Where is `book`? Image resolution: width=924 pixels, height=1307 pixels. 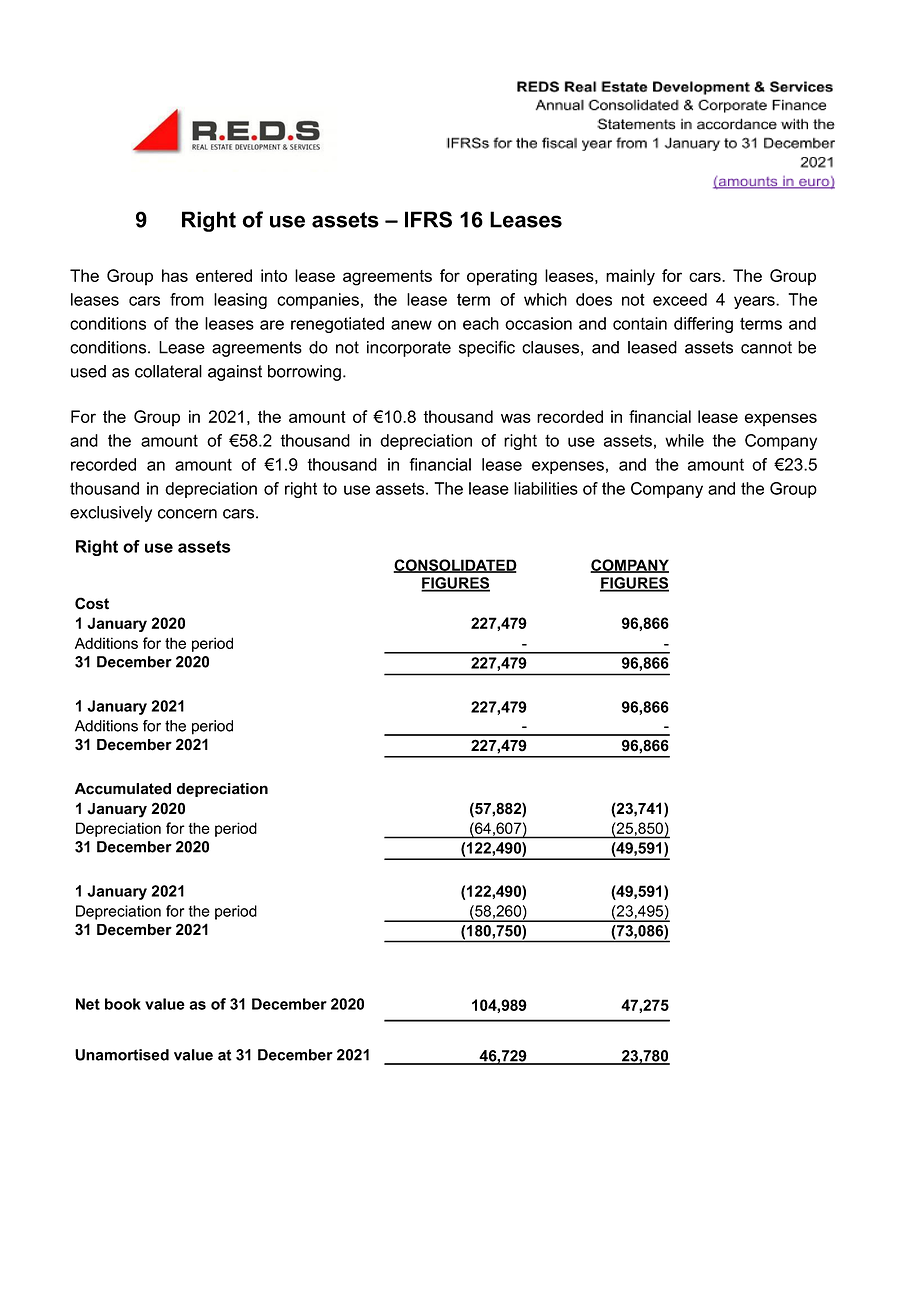 book is located at coordinates (123, 1004).
